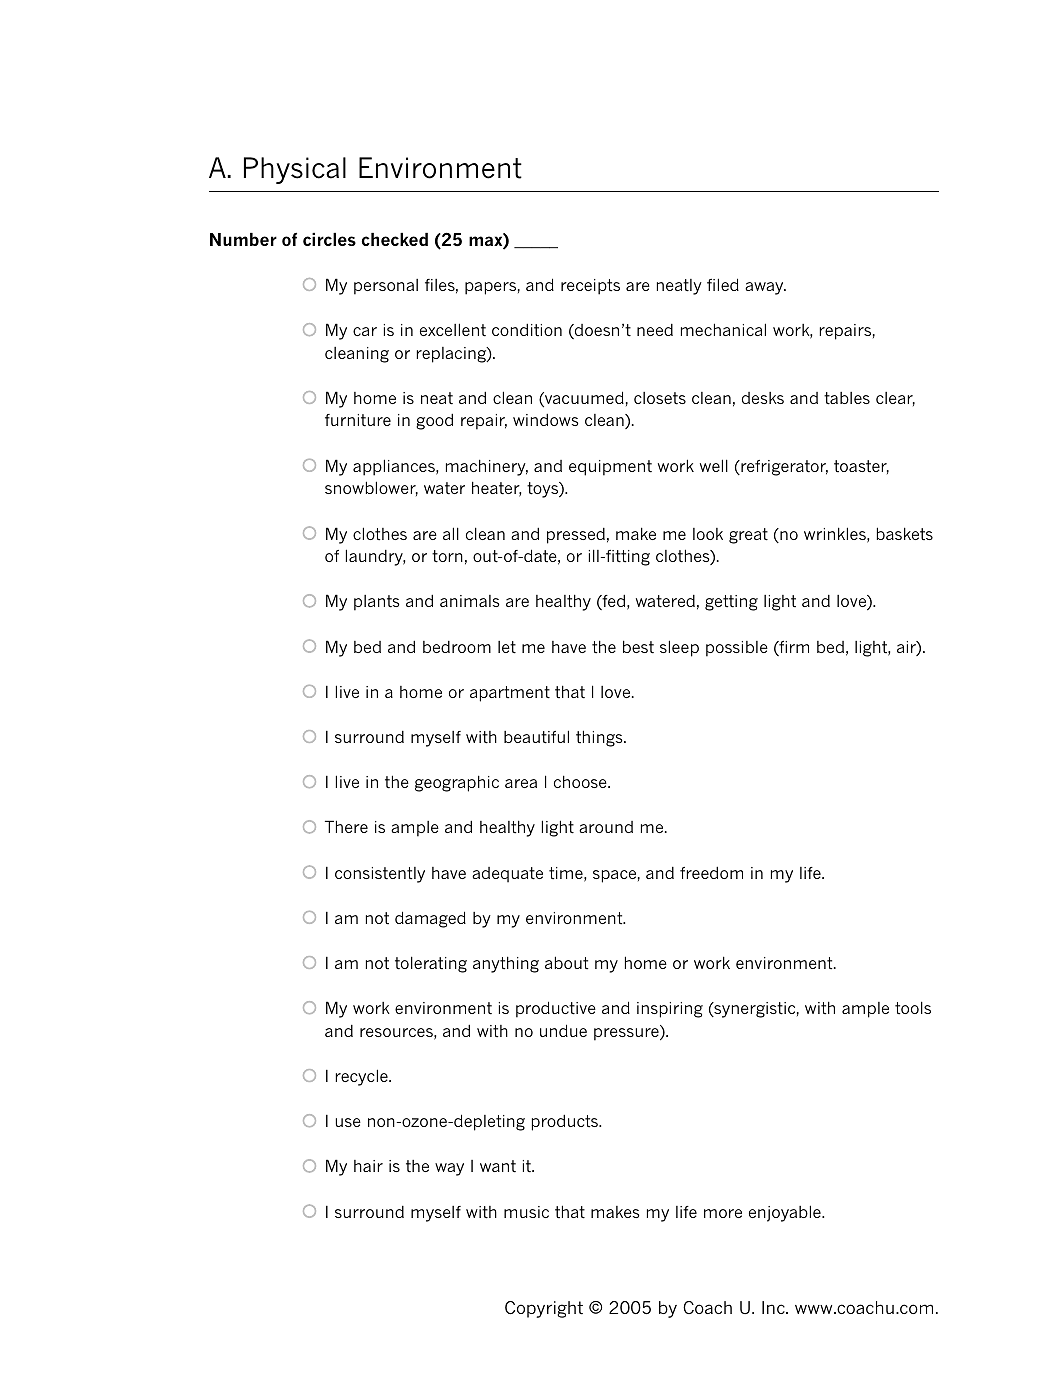 The width and height of the image is (1064, 1377). What do you see at coordinates (576, 536) in the image?
I see `pressed` at bounding box center [576, 536].
